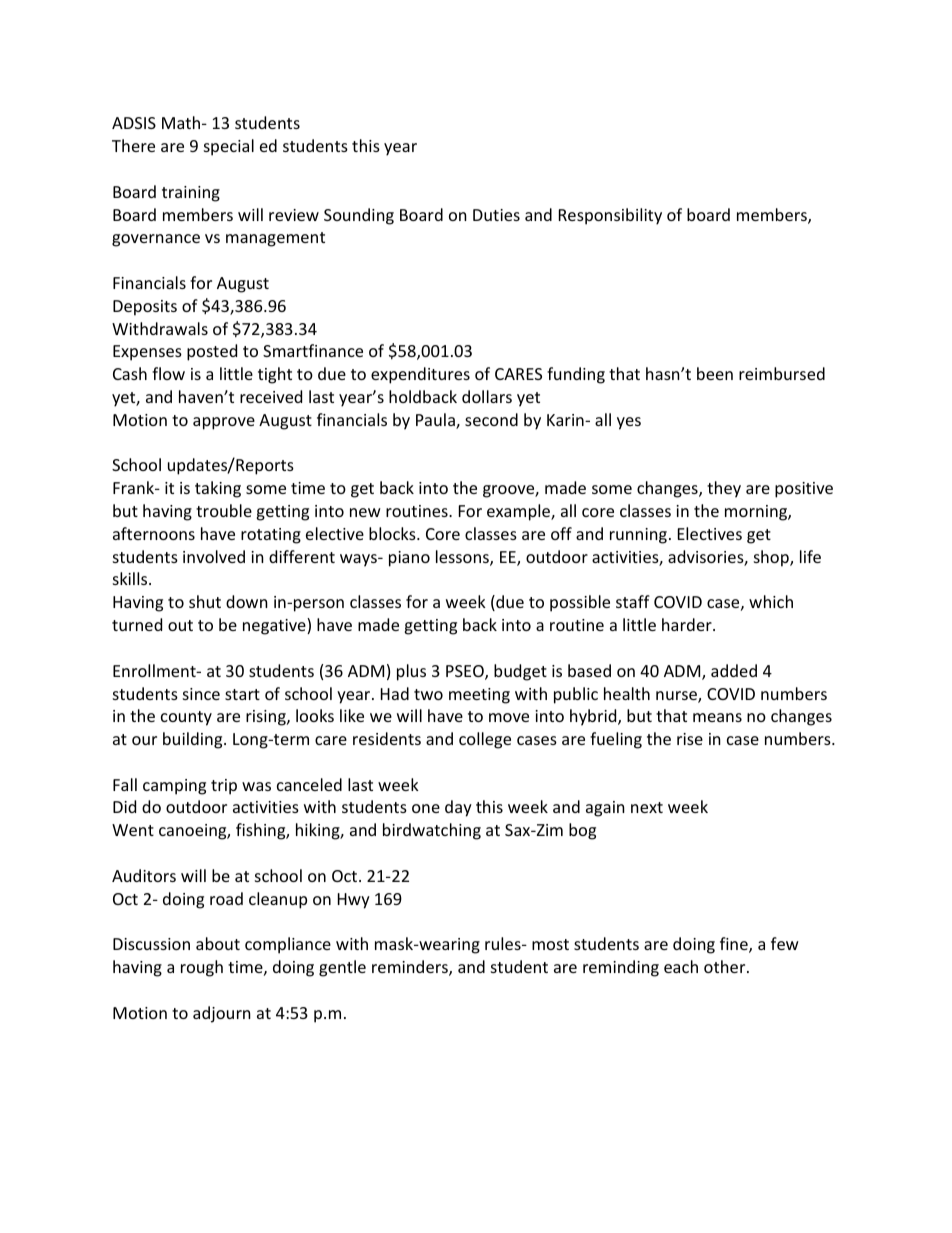 The height and width of the page is (1233, 952). Describe the element at coordinates (491, 419) in the page. I see `second` at that location.
